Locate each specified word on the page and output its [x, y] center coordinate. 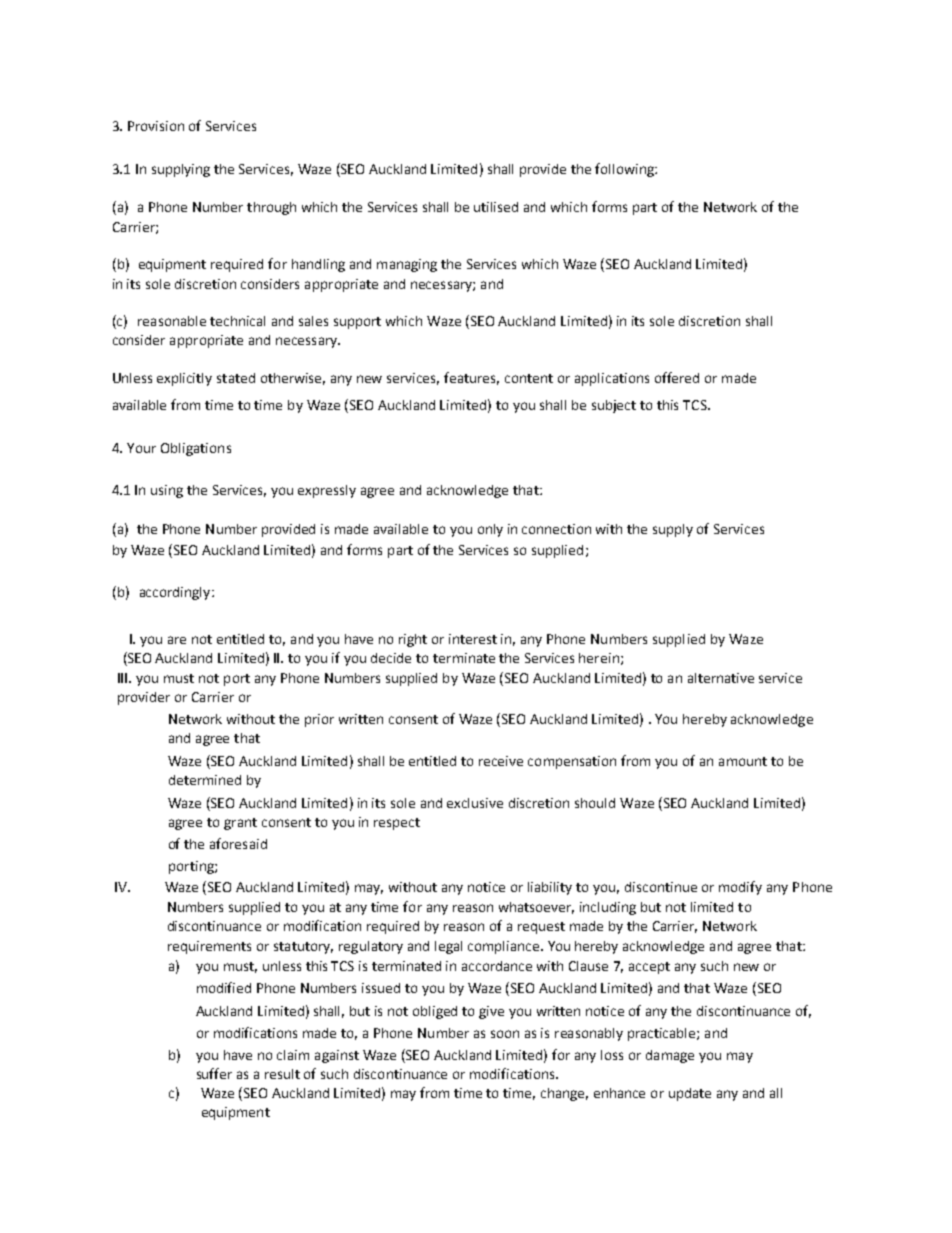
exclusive [475, 803]
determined [205, 780]
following [625, 170]
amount [743, 761]
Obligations [196, 449]
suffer [214, 1073]
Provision [156, 126]
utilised [496, 207]
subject [614, 406]
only [490, 530]
